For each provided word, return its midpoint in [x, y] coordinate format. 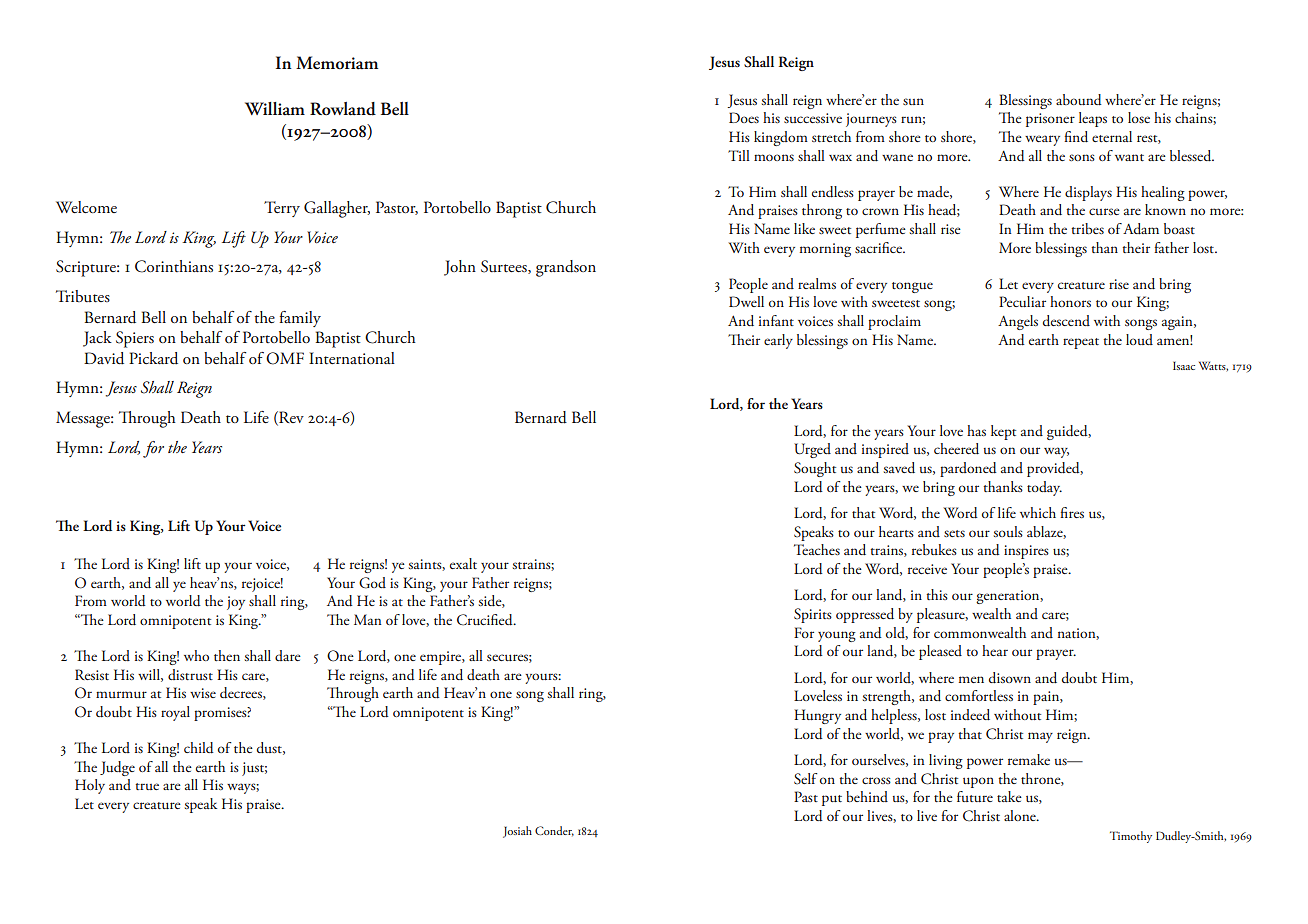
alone [1021, 815]
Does [744, 117]
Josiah [517, 832]
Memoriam [337, 63]
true [147, 786]
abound [1079, 100]
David [104, 358]
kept [1003, 432]
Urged [812, 450]
